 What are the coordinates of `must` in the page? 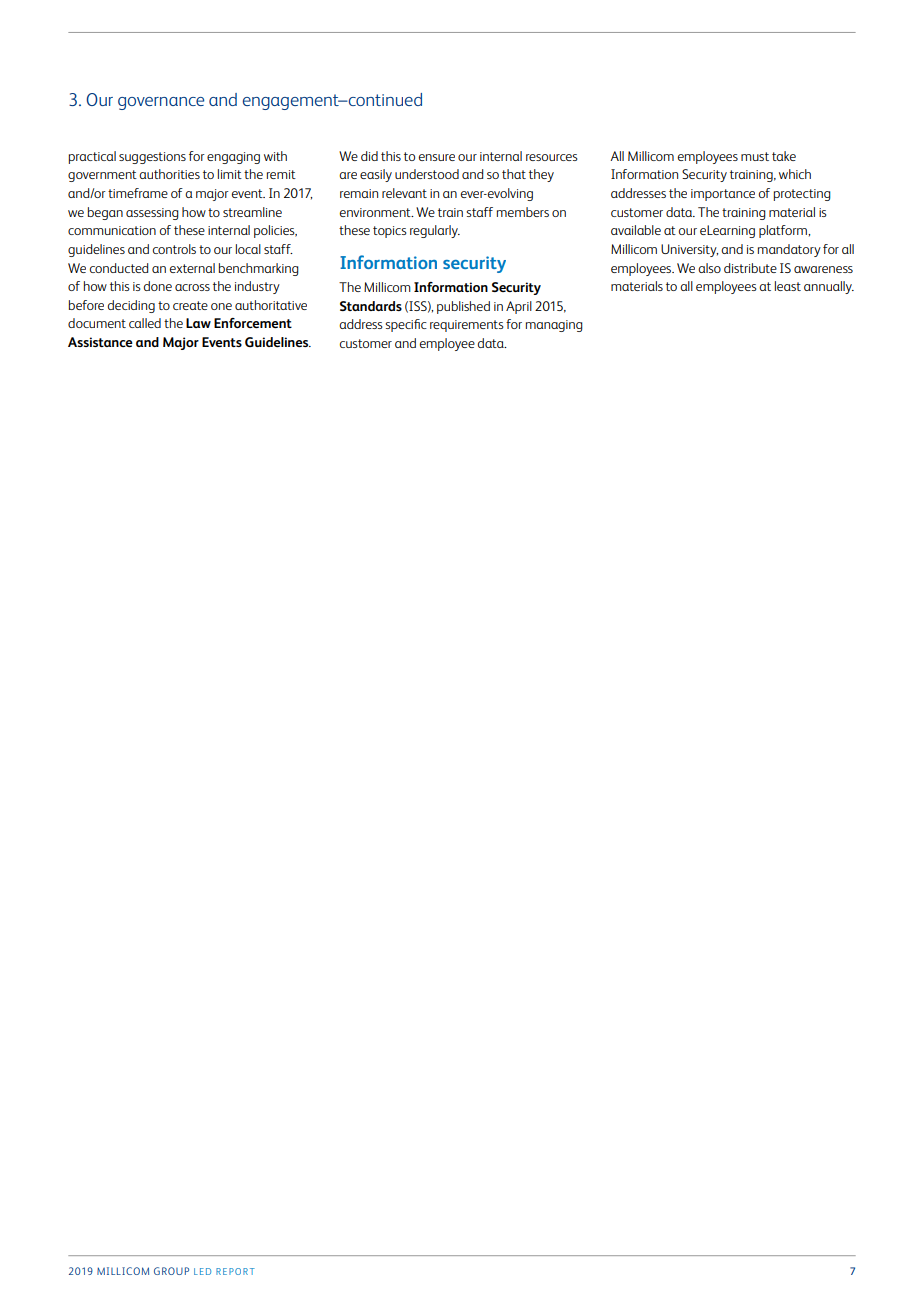 It's located at (755, 156).
